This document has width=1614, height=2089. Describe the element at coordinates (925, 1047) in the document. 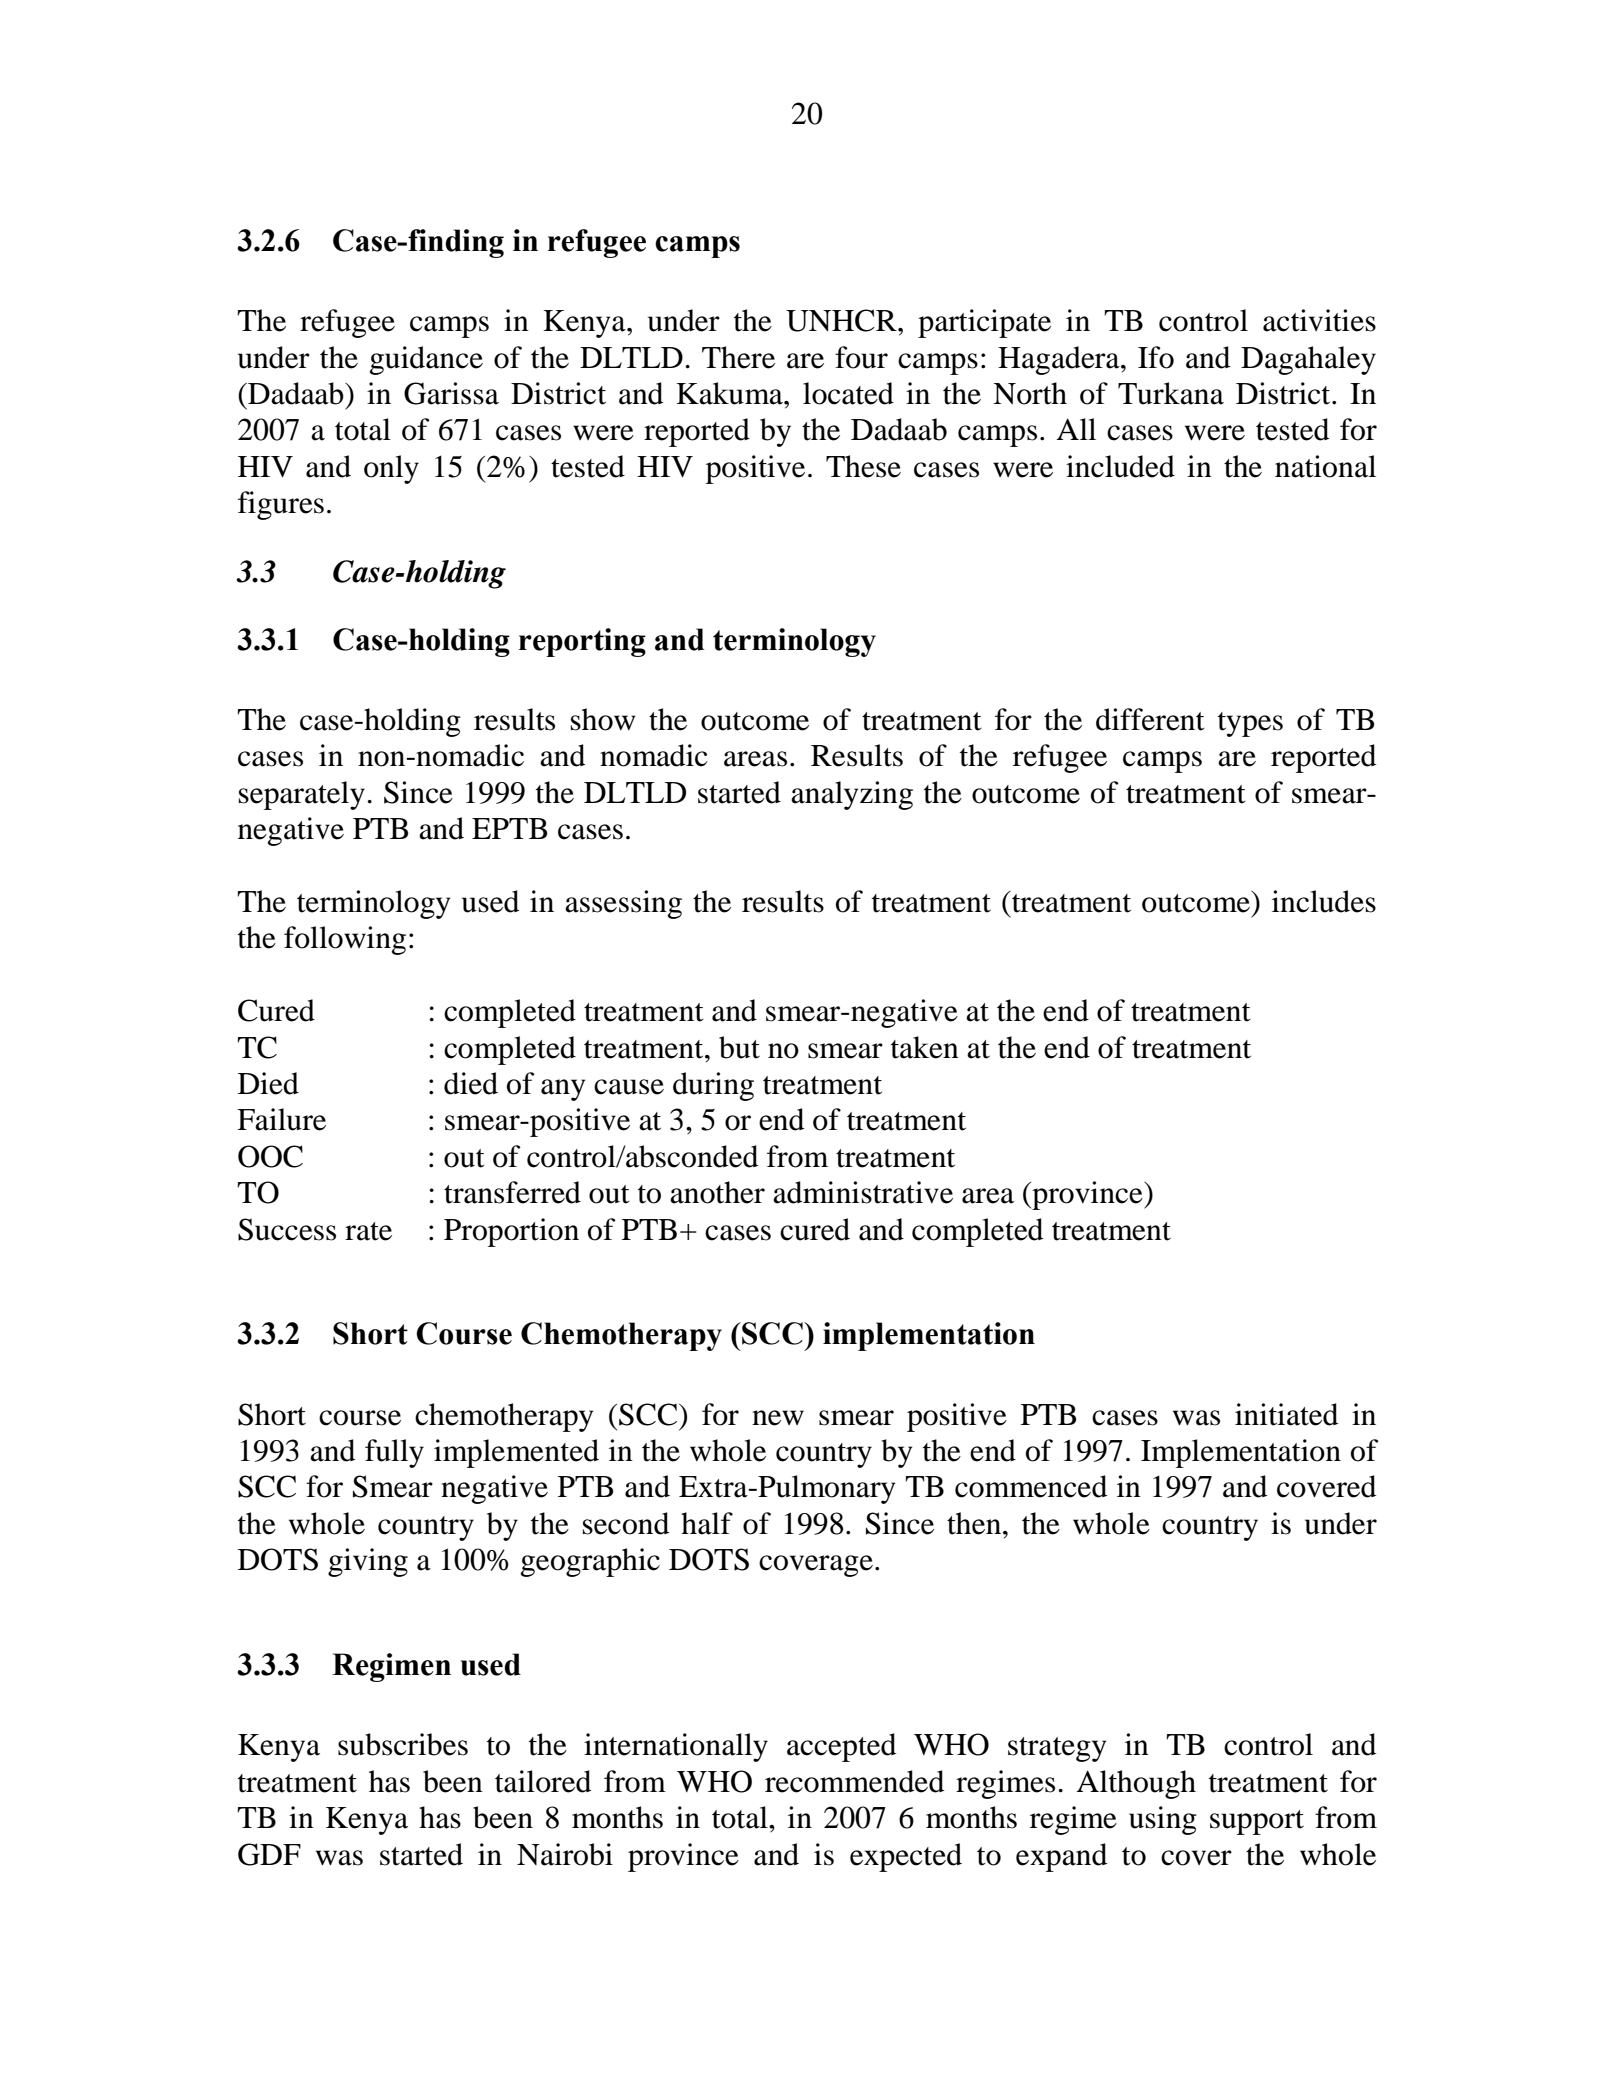

I see `taken` at that location.
